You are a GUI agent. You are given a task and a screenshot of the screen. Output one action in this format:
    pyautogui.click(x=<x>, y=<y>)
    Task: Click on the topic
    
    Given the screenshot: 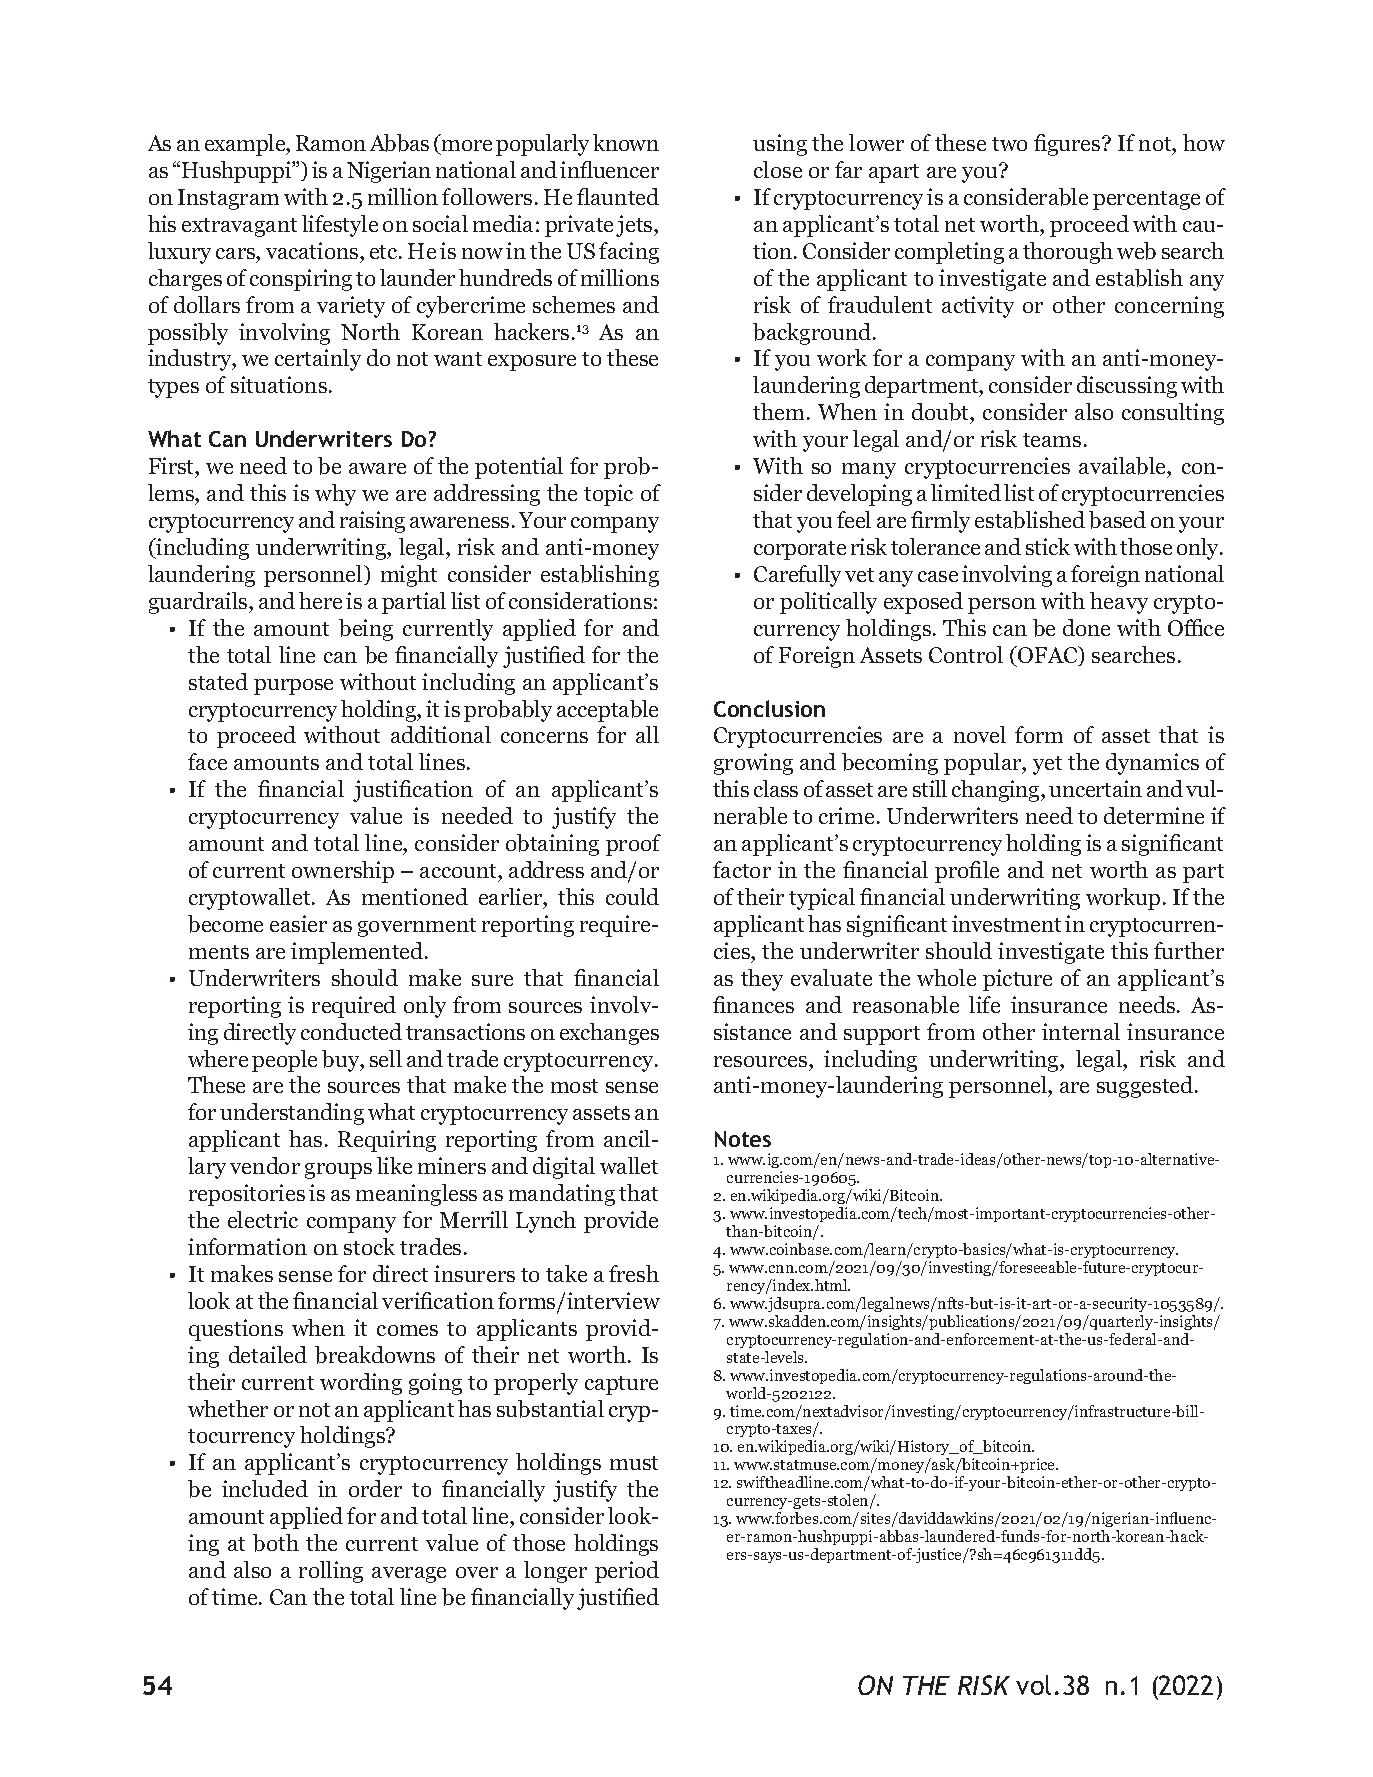 What is the action you would take?
    pyautogui.click(x=608, y=495)
